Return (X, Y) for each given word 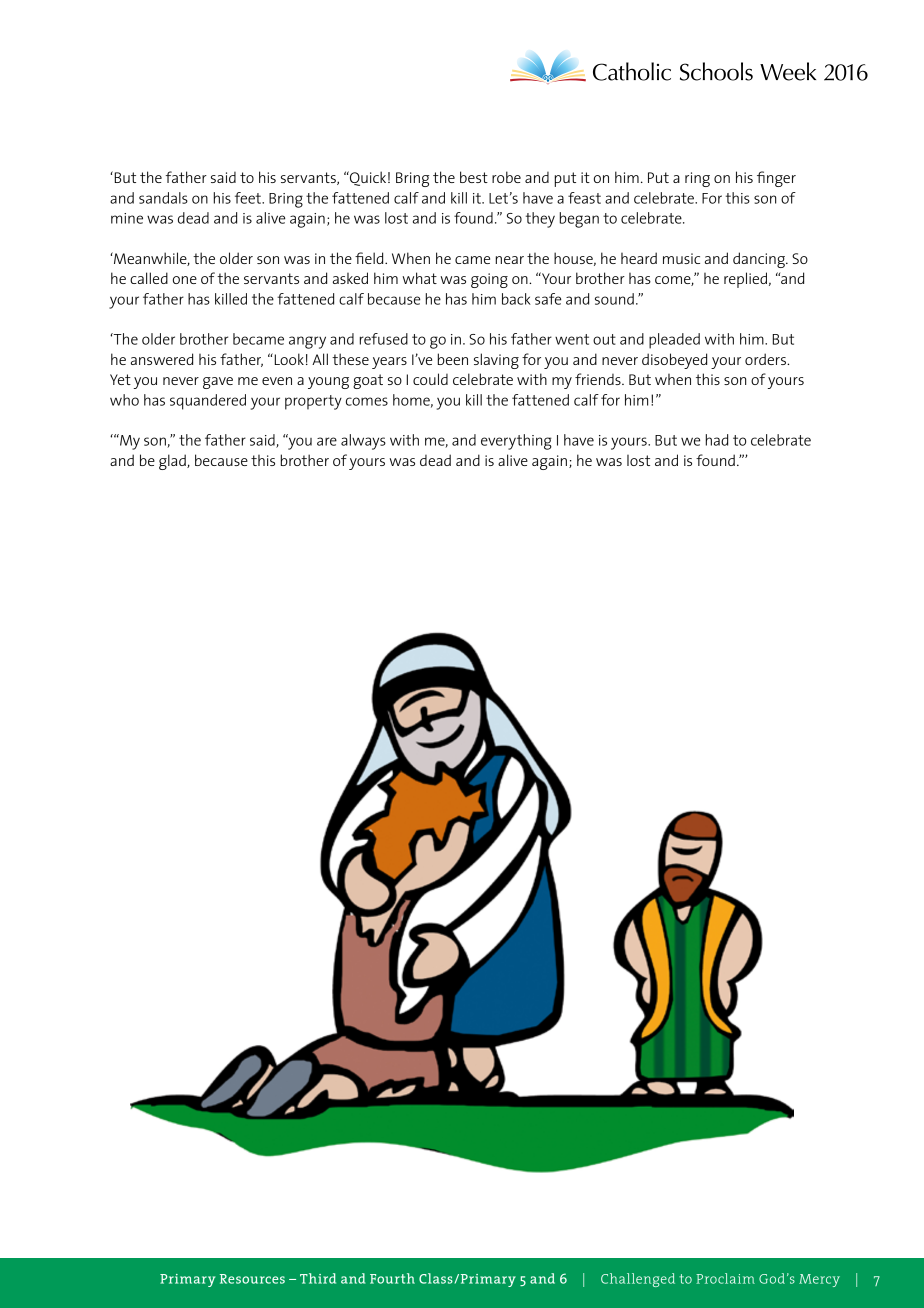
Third (318, 1278)
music (681, 258)
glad (173, 462)
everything (516, 442)
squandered (208, 402)
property (313, 402)
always (363, 442)
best (474, 177)
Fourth (392, 1278)
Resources (252, 1279)
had (716, 440)
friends (599, 379)
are (327, 441)
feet (249, 198)
